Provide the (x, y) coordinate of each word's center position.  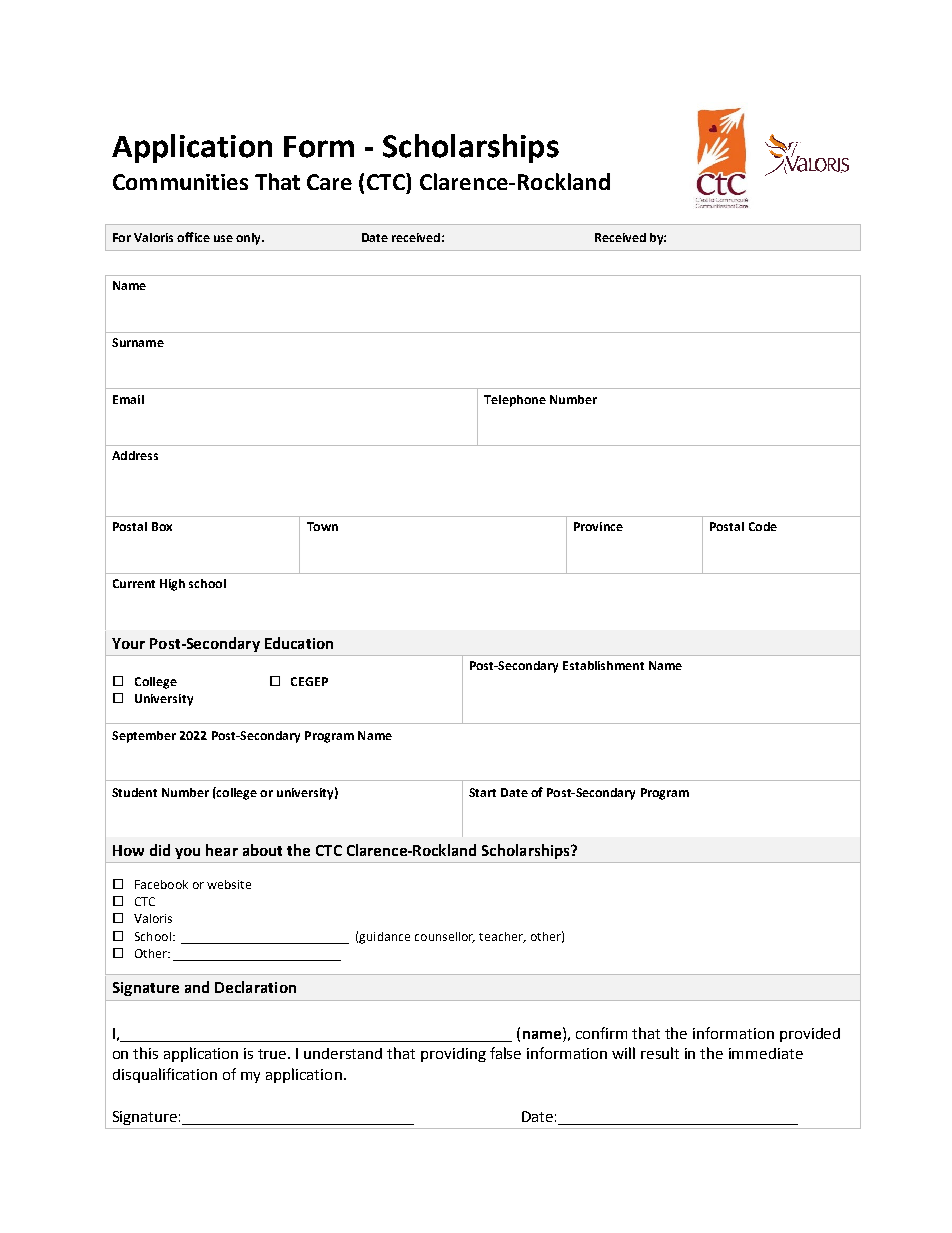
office (193, 237)
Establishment (603, 665)
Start (482, 792)
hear (222, 850)
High (172, 585)
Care (329, 182)
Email (128, 399)
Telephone (515, 401)
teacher (502, 937)
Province (598, 526)
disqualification (165, 1075)
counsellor (445, 937)
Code (763, 526)
